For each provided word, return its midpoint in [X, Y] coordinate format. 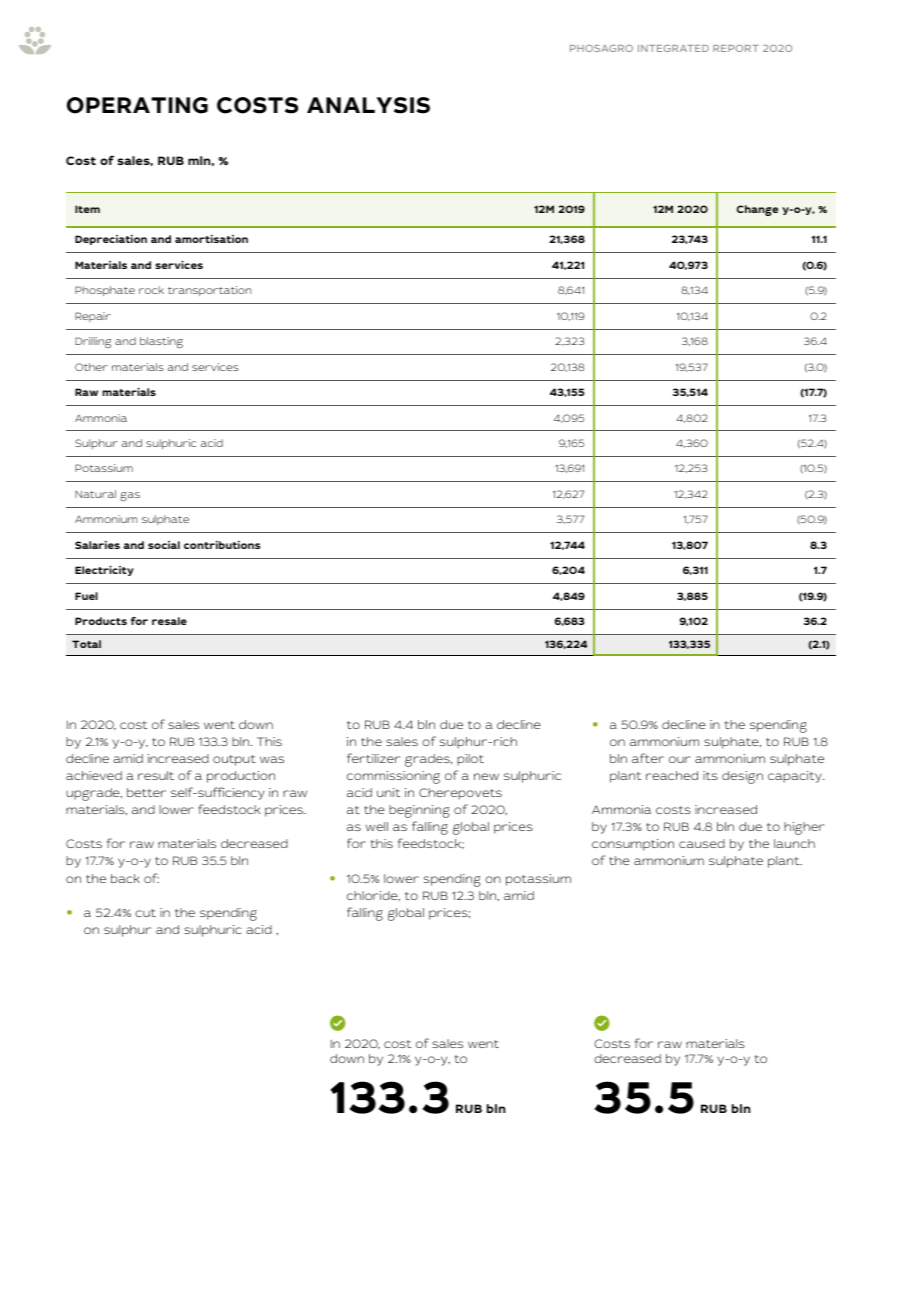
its [710, 775]
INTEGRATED [673, 48]
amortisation [211, 238]
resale [169, 621]
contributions [222, 544]
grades [428, 760]
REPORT [736, 48]
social [164, 545]
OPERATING [137, 105]
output [234, 760]
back [125, 878]
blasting [161, 342]
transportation [209, 291]
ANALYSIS [368, 105]
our [680, 759]
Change [757, 210]
